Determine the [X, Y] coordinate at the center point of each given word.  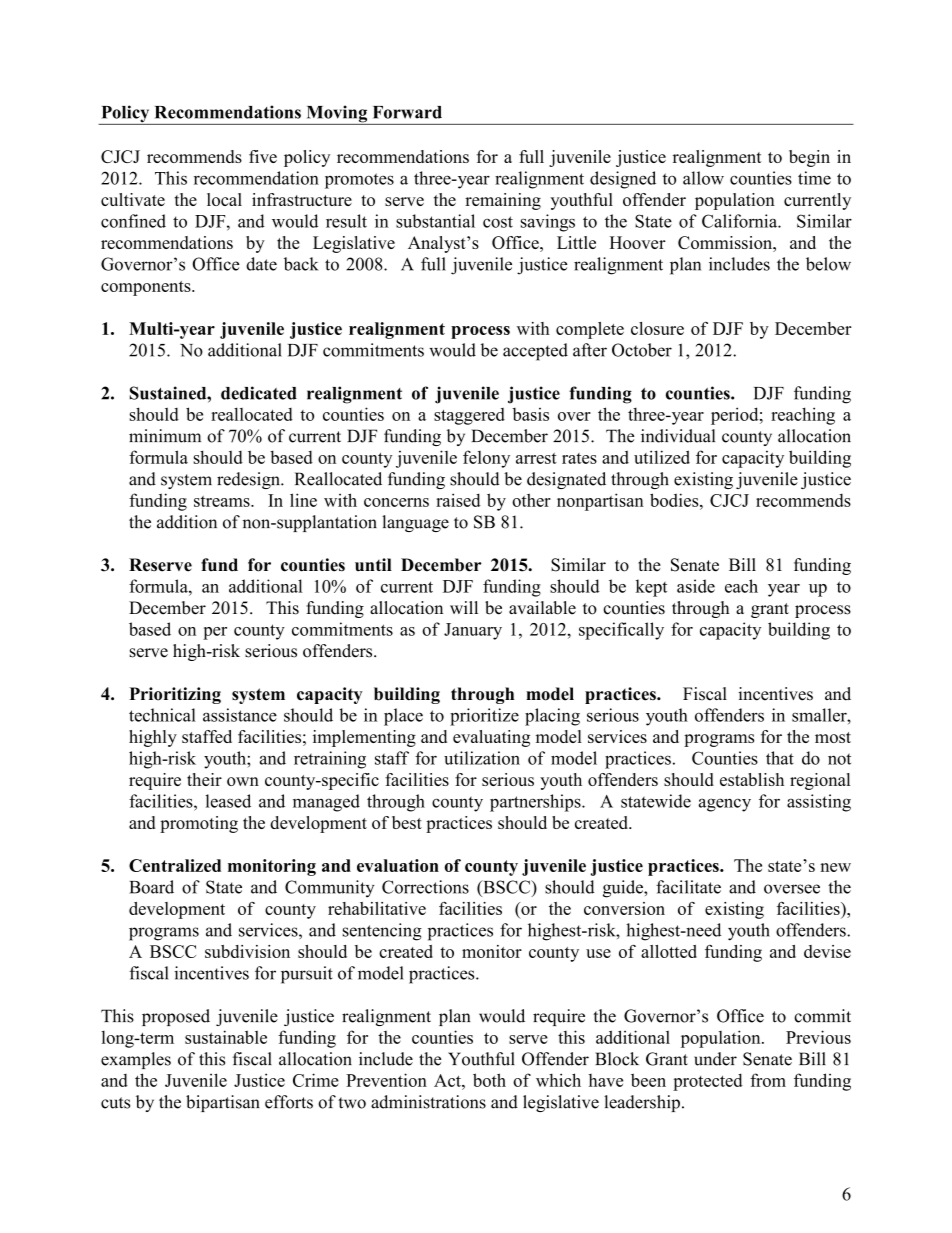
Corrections [425, 887]
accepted [535, 352]
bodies [675, 500]
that [780, 758]
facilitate [688, 887]
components [147, 288]
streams [223, 501]
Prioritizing [175, 695]
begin [809, 158]
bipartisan [223, 1103]
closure [657, 328]
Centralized [175, 865]
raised [458, 500]
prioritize [484, 717]
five [263, 156]
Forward [407, 112]
